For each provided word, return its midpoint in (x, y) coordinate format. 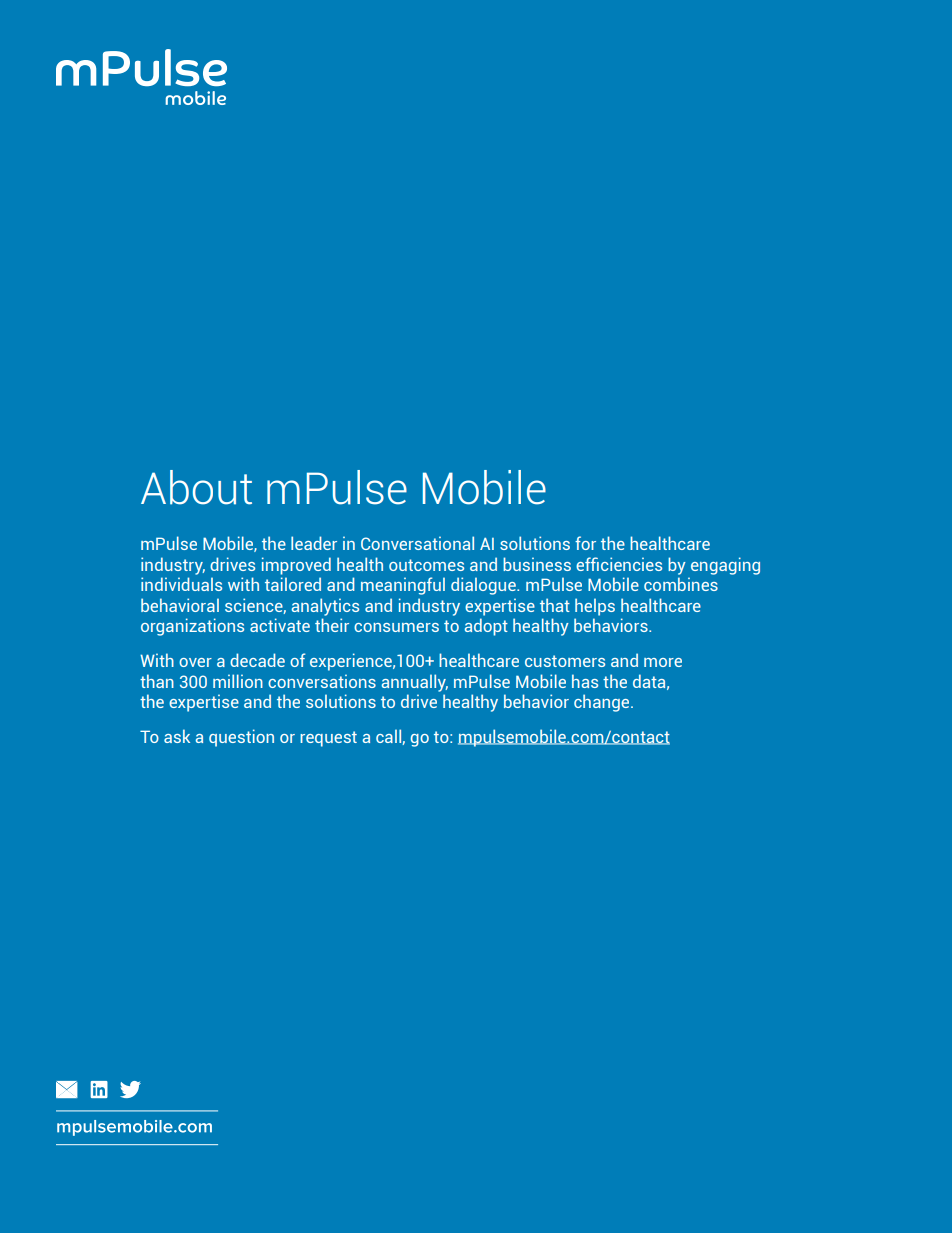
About (196, 487)
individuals (181, 584)
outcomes (426, 565)
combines (681, 584)
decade (257, 660)
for (585, 543)
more (663, 662)
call (389, 737)
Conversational (417, 543)
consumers (396, 627)
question (241, 738)
